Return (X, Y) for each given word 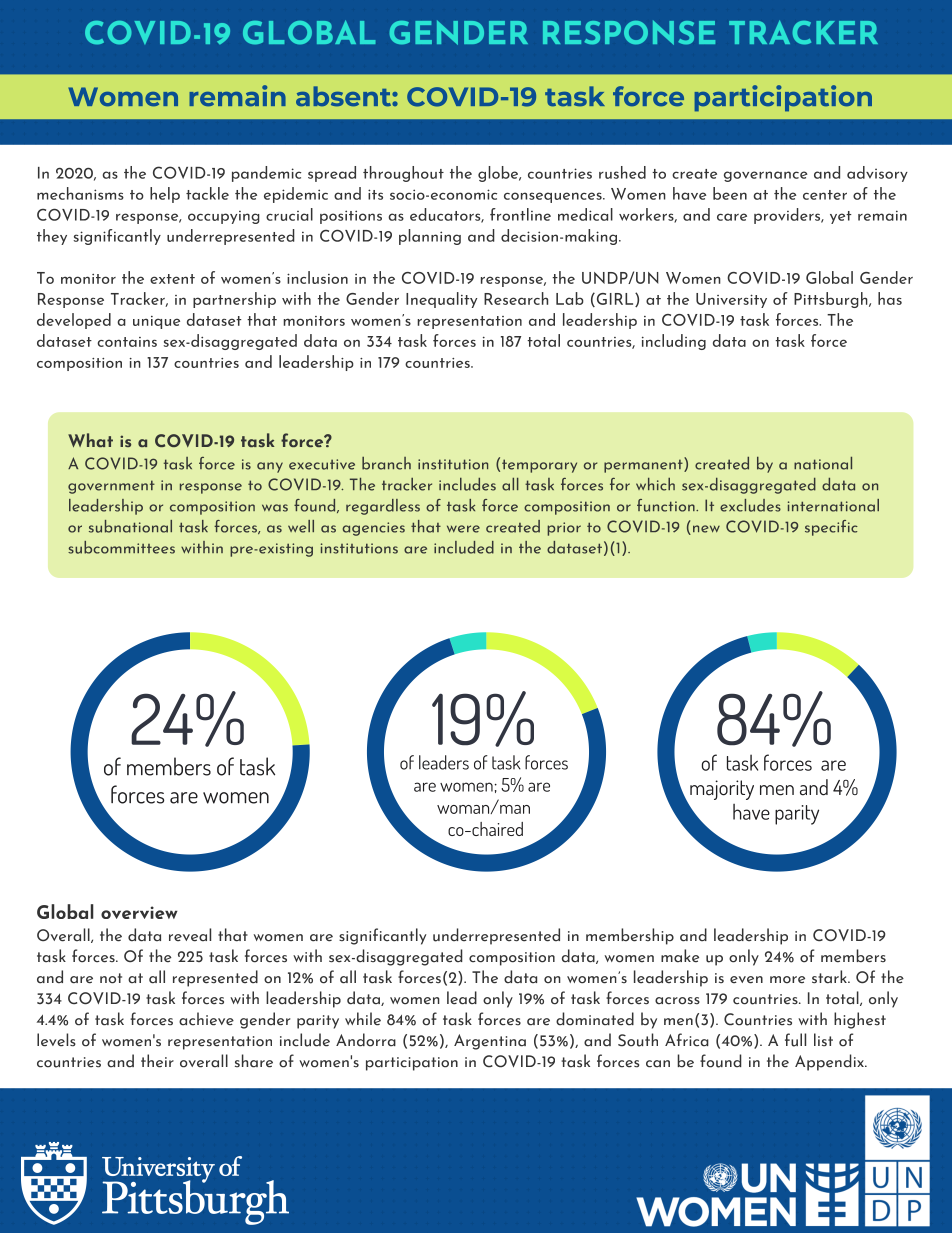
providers (788, 216)
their (157, 1061)
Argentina (490, 1042)
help (165, 195)
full (795, 1040)
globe (499, 174)
